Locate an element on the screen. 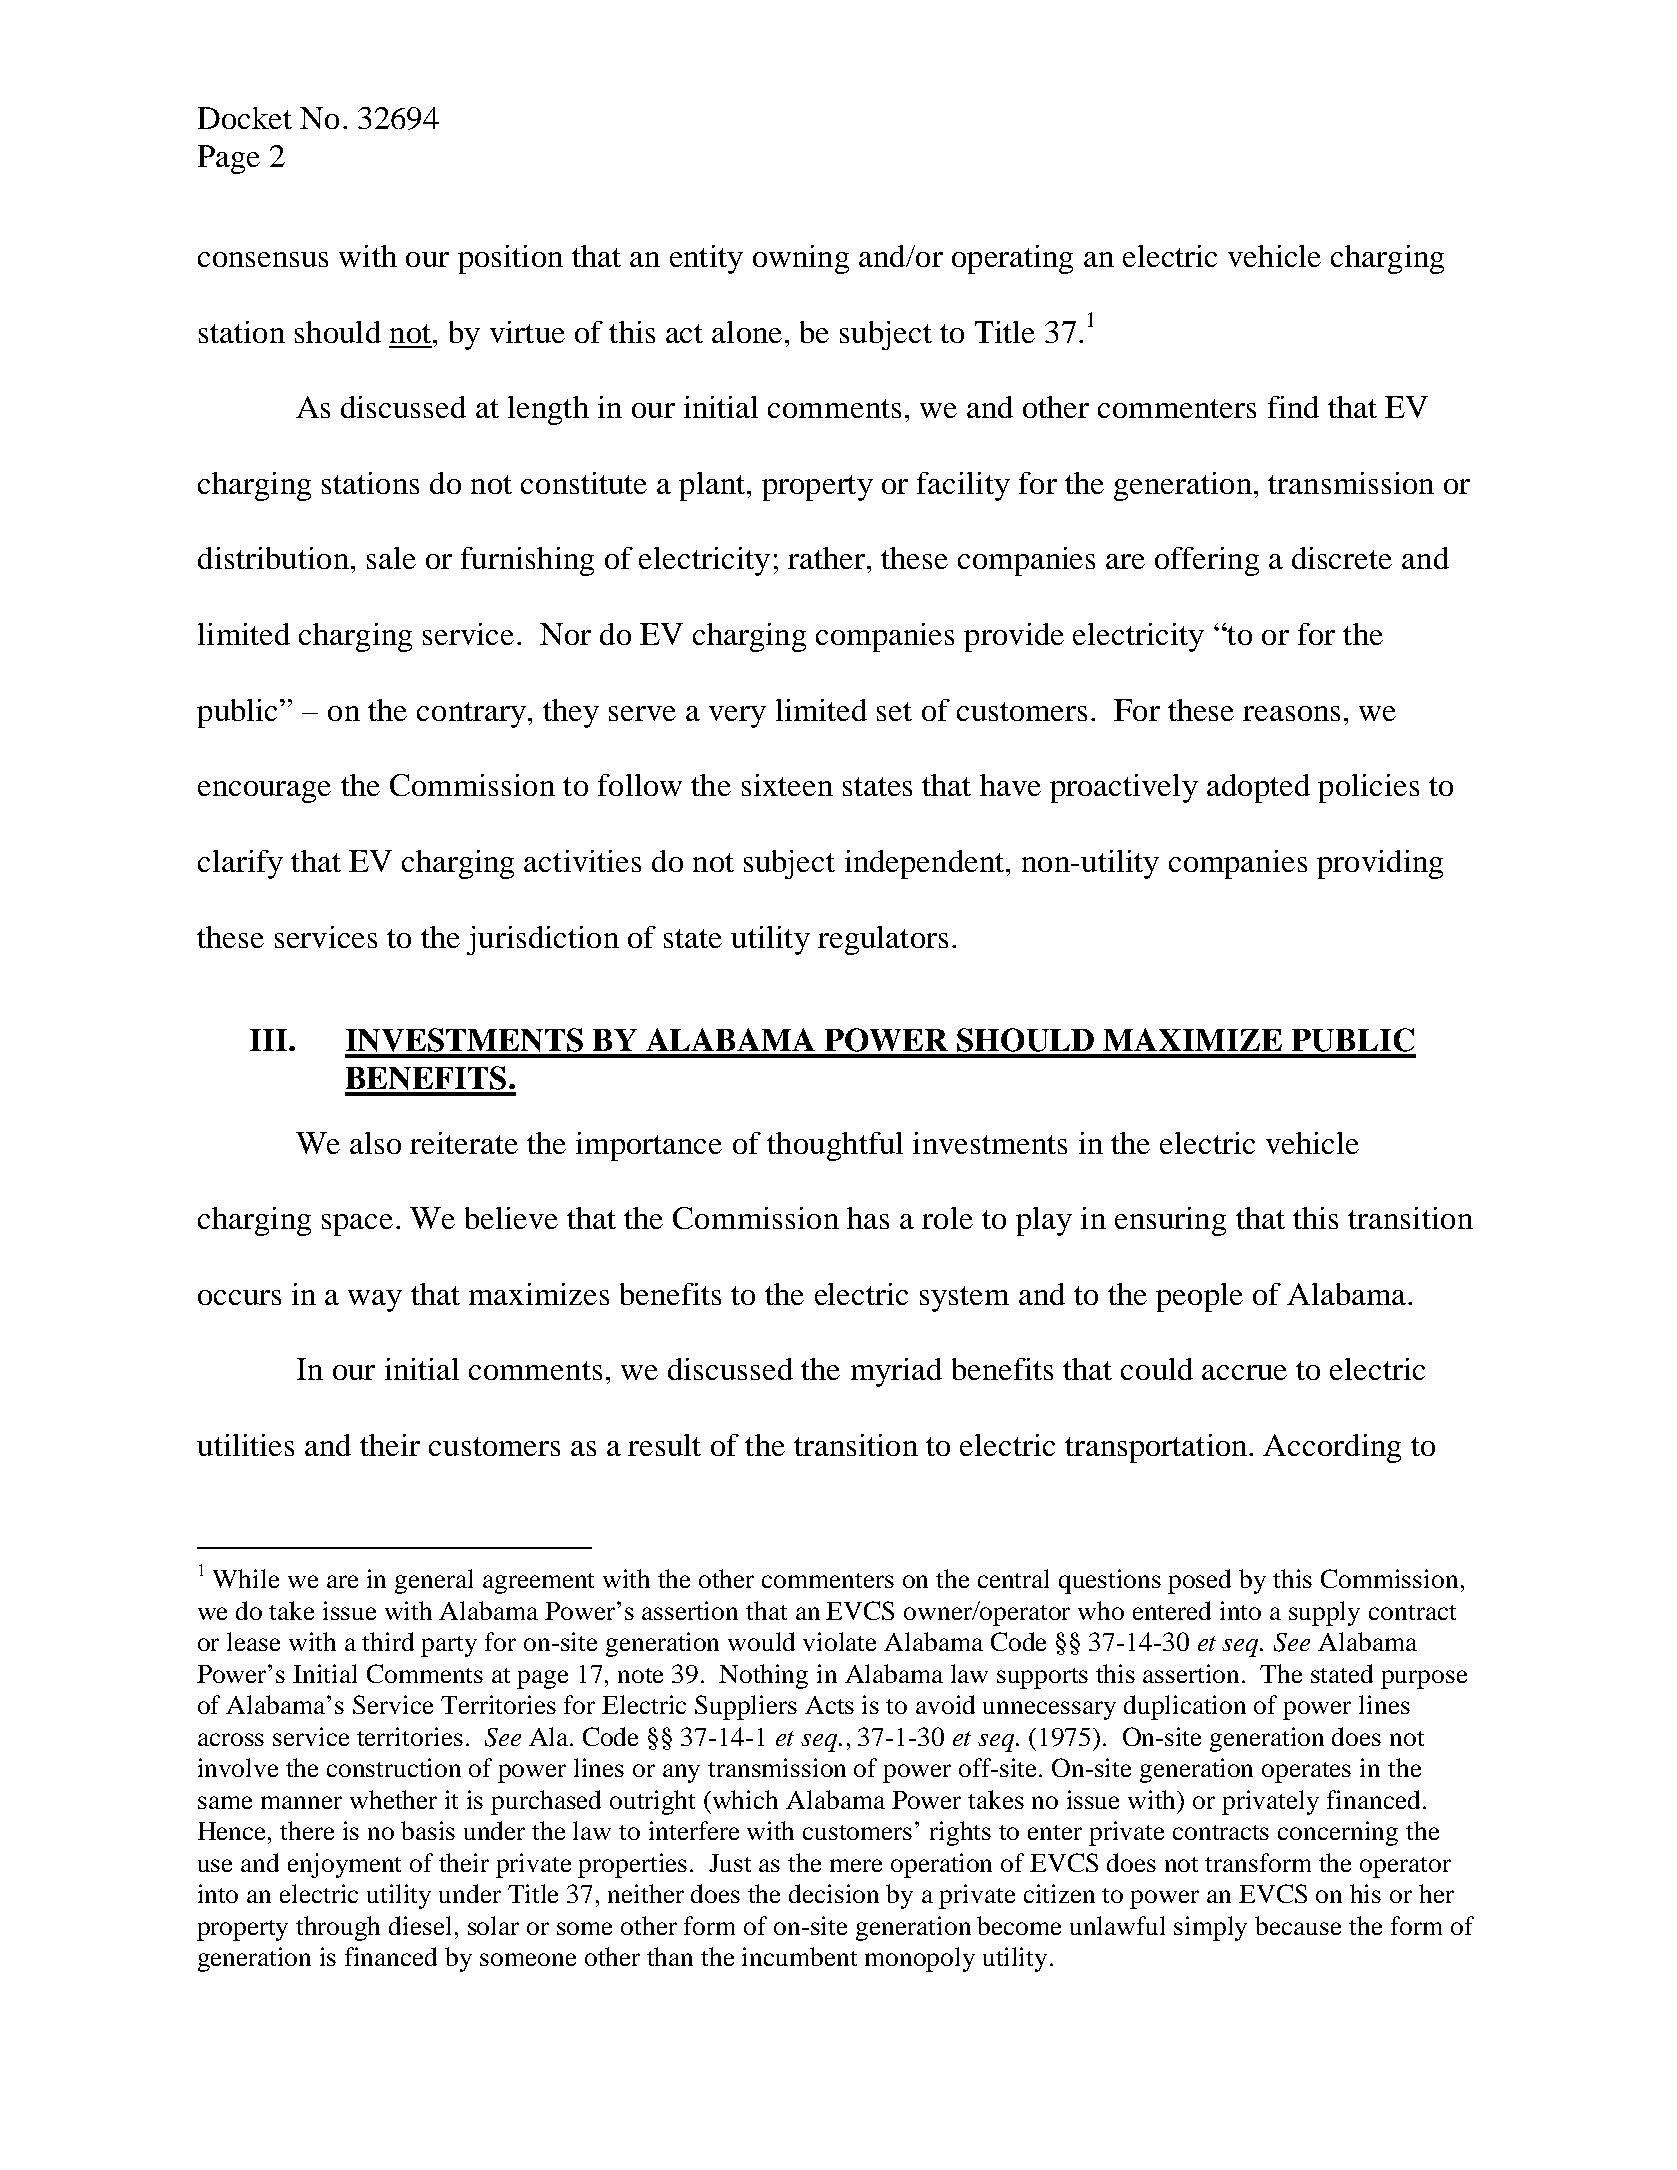  owning is located at coordinates (801, 259).
